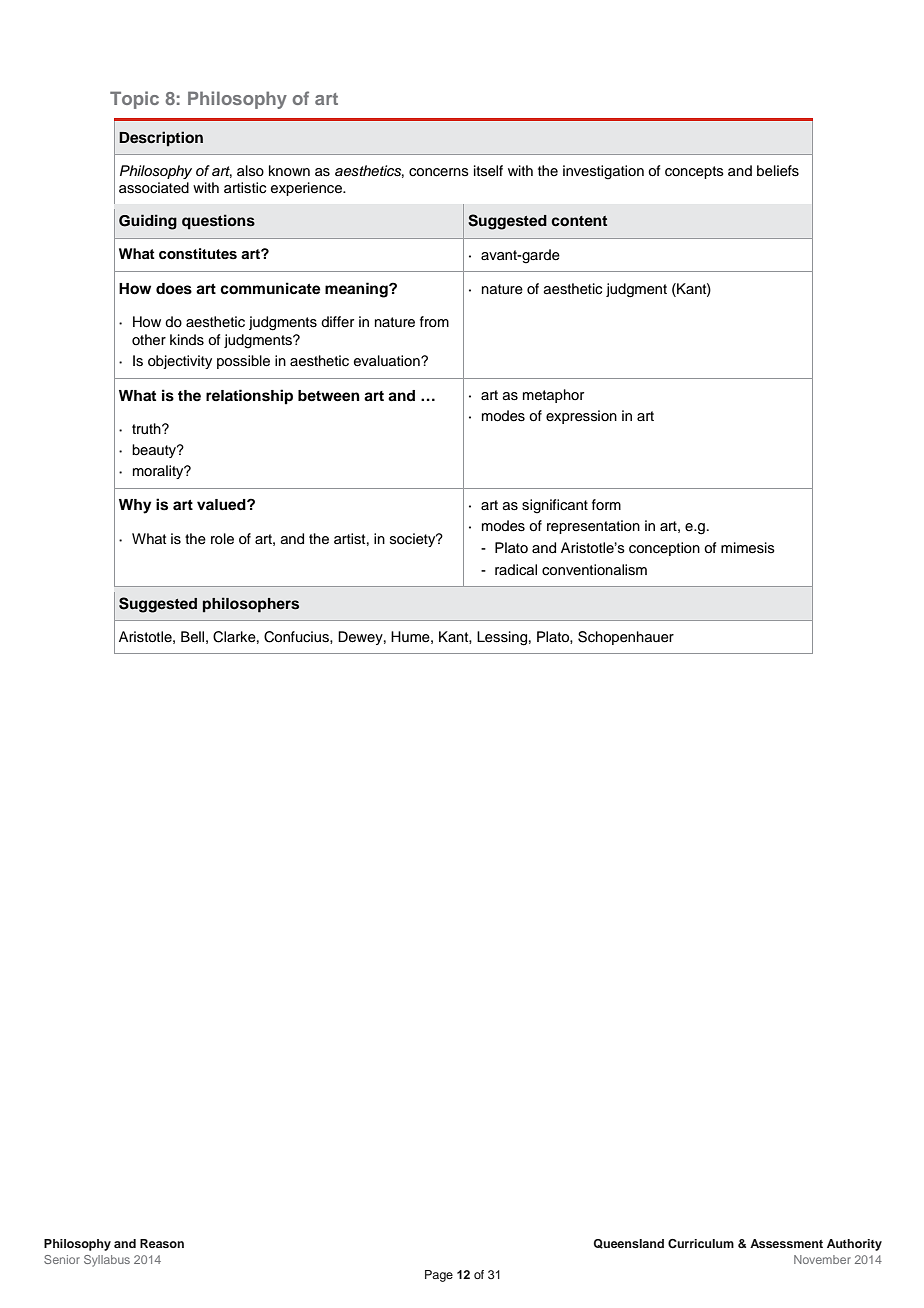 This screenshot has width=924, height=1308. What do you see at coordinates (555, 506) in the screenshot?
I see `significant` at bounding box center [555, 506].
